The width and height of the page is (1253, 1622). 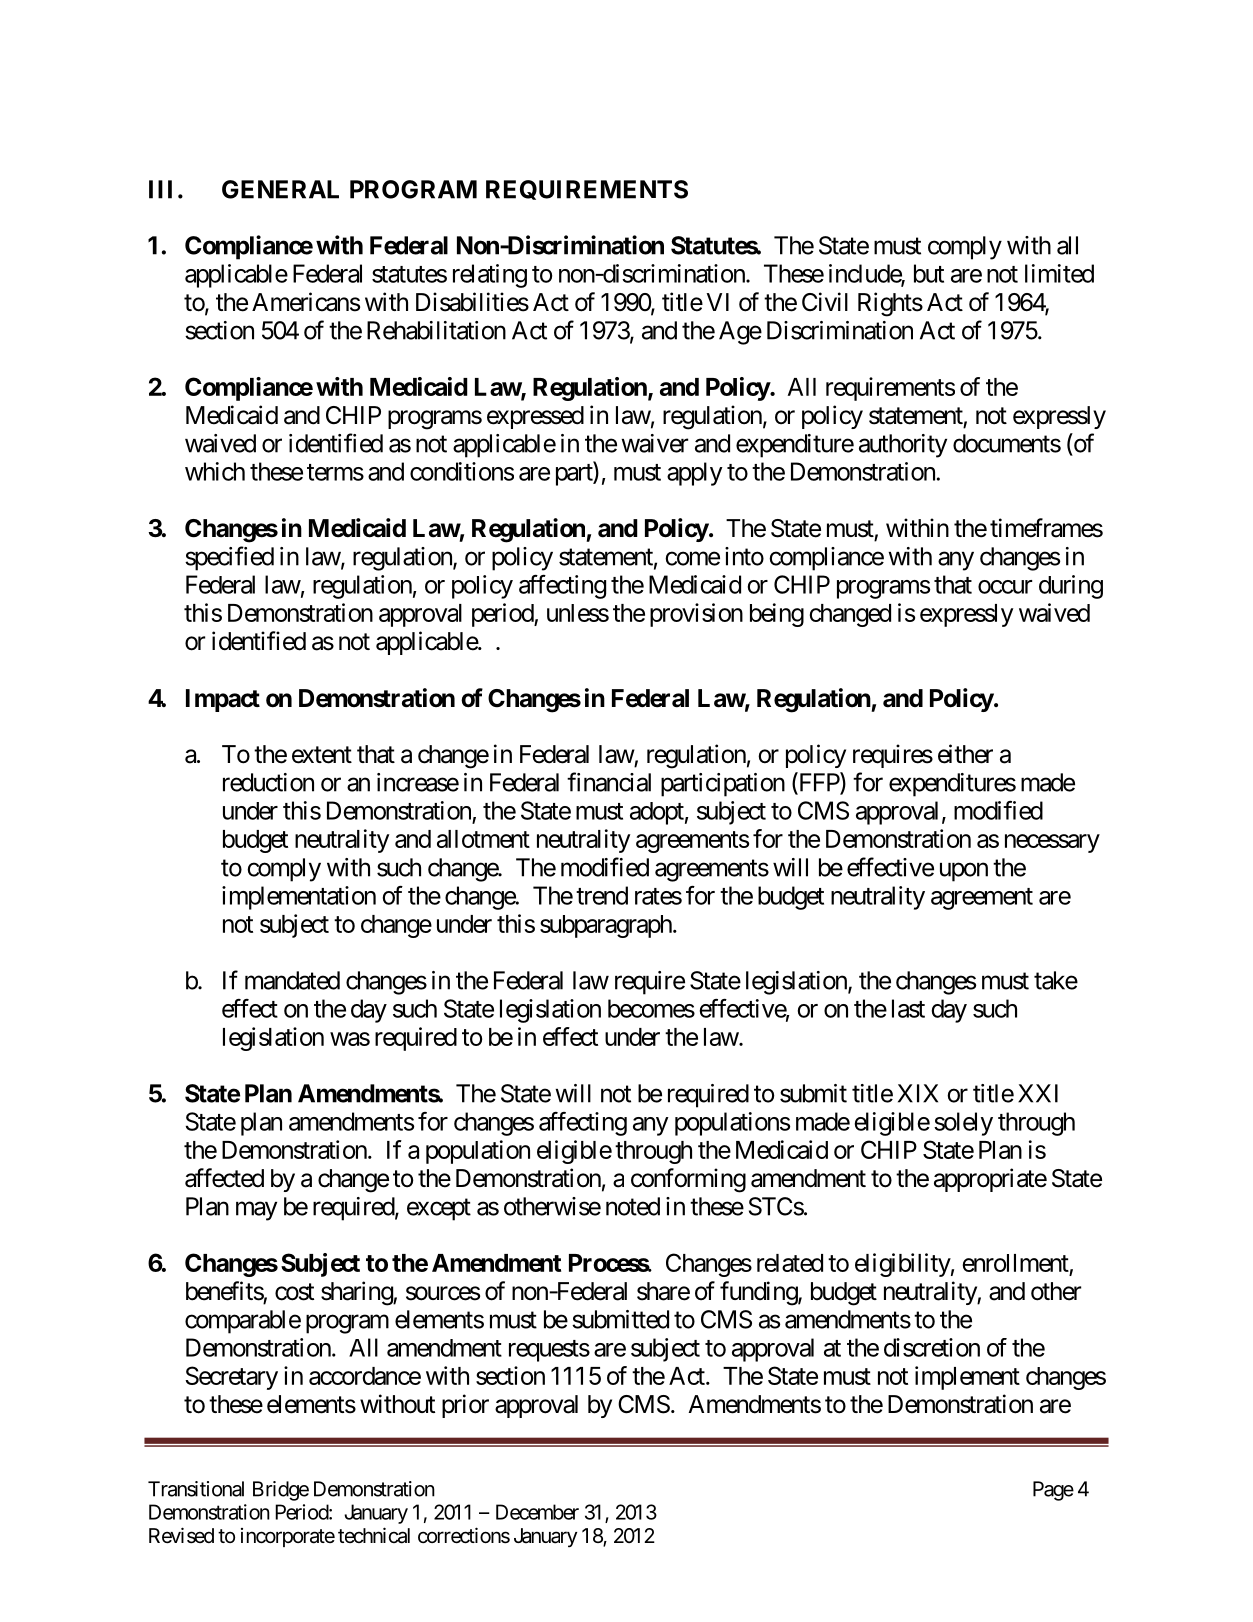 I want to click on Transitional, so click(x=196, y=1489).
